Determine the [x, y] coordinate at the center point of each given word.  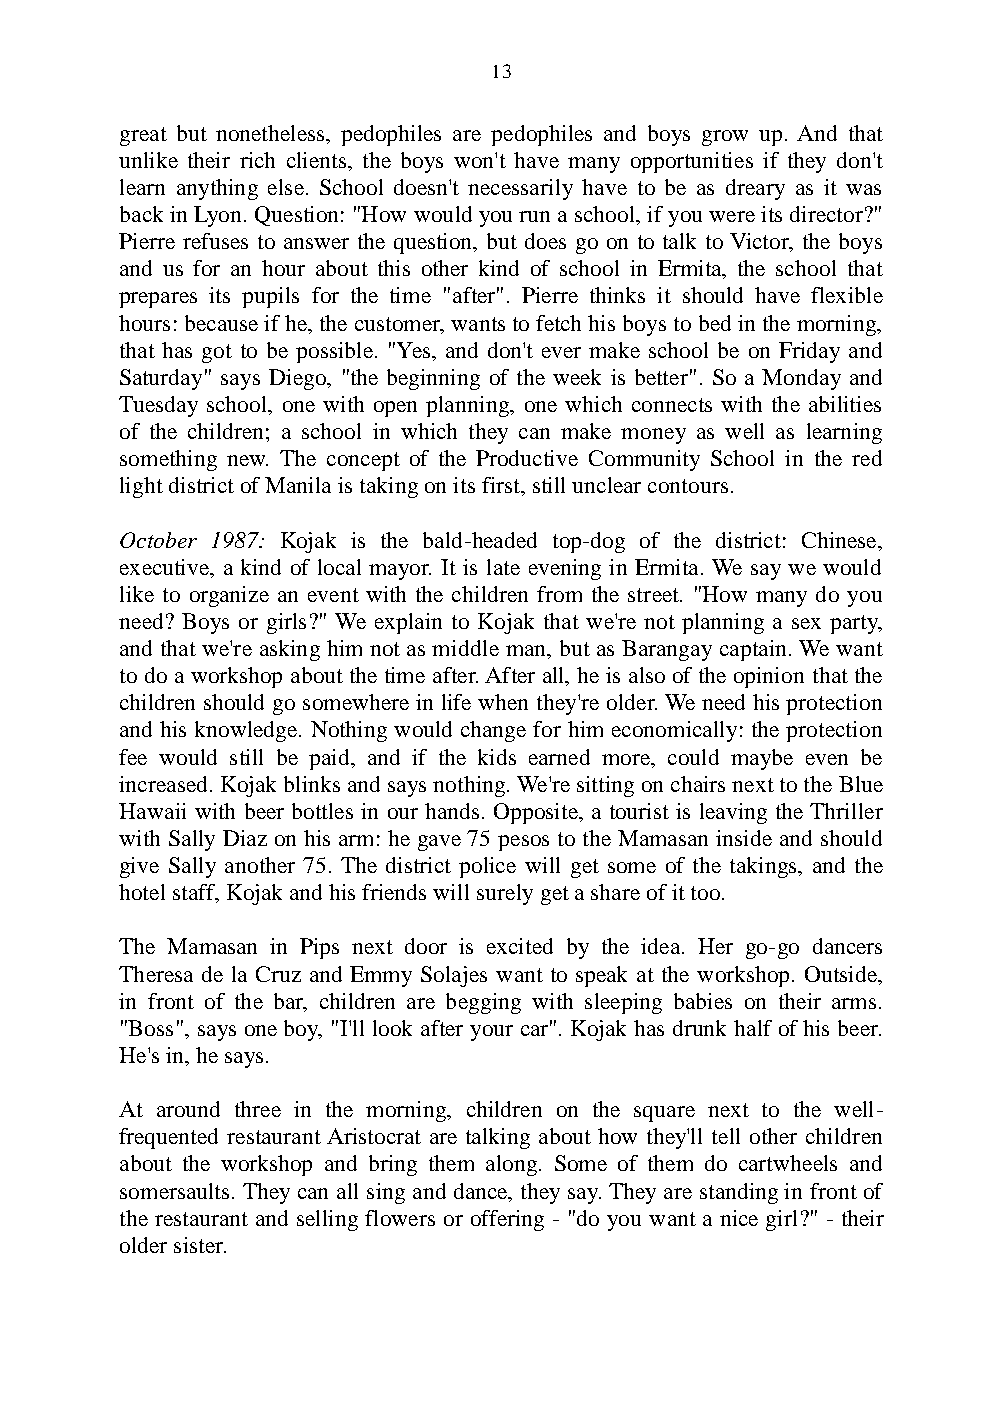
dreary [755, 189]
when [503, 702]
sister [200, 1245]
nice [739, 1218]
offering [507, 1220]
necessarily [520, 189]
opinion [769, 677]
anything [217, 189]
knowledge [247, 731]
